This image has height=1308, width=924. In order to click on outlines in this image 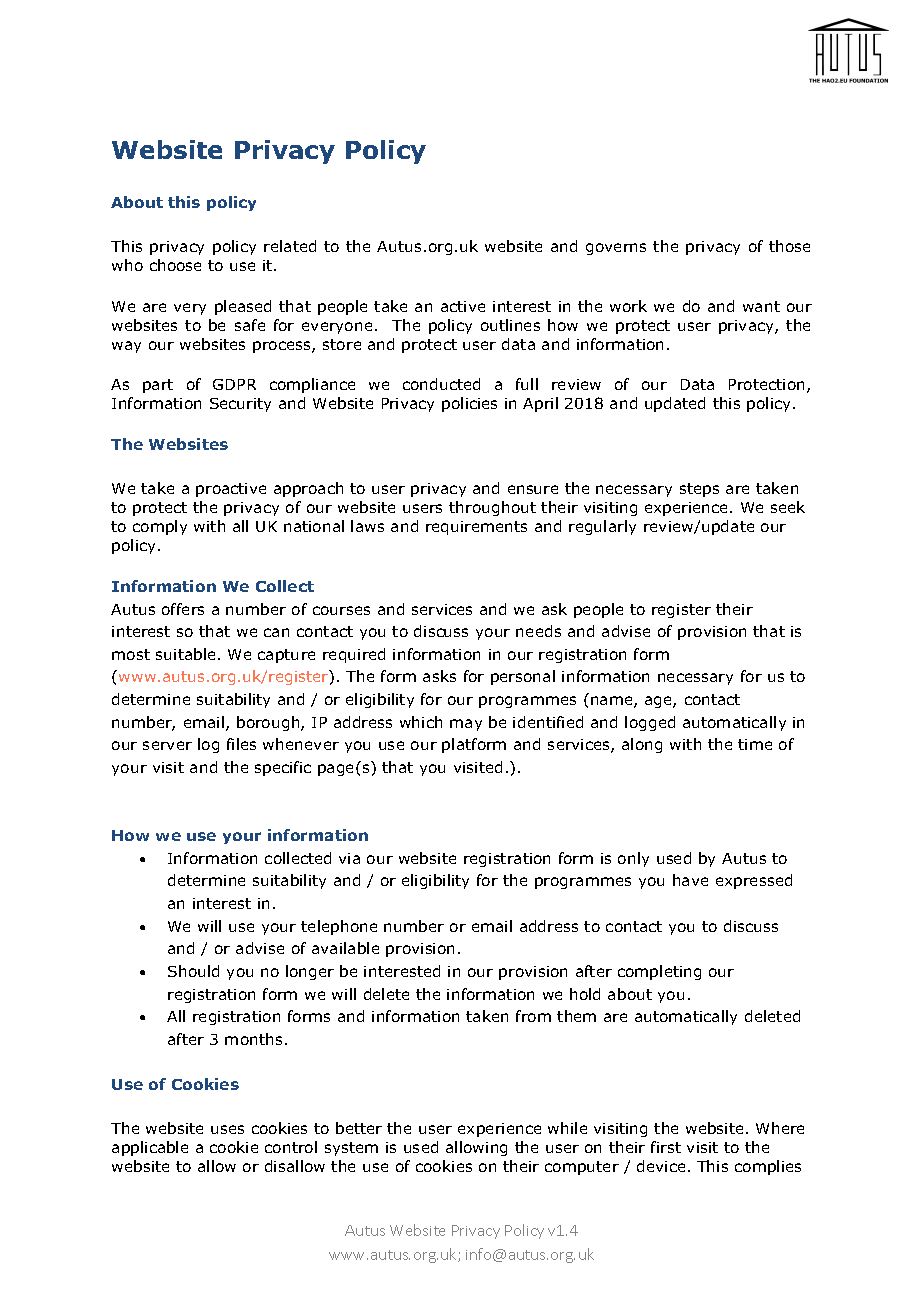, I will do `click(510, 325)`.
